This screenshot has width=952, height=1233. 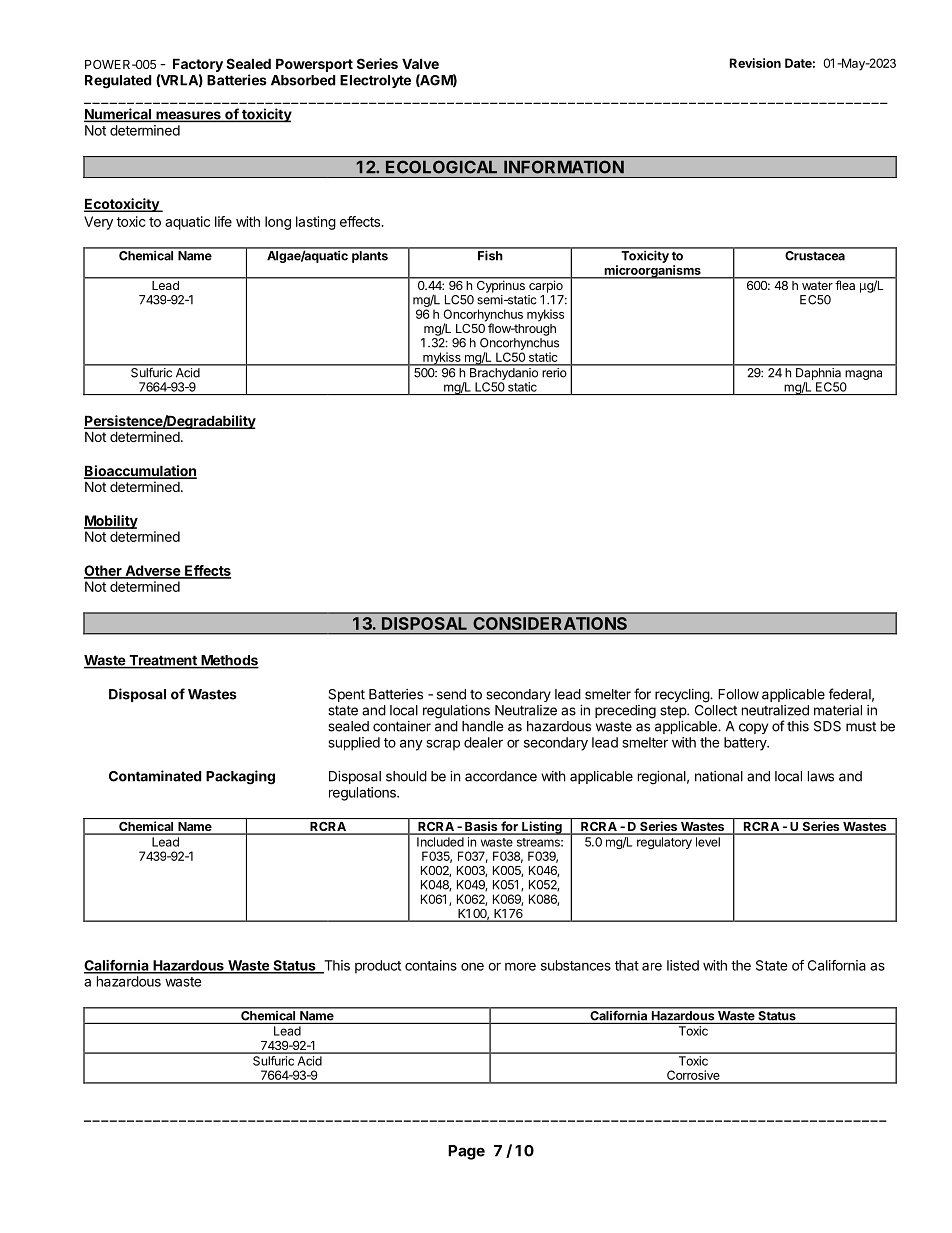 What do you see at coordinates (466, 1152) in the screenshot?
I see `Page` at bounding box center [466, 1152].
